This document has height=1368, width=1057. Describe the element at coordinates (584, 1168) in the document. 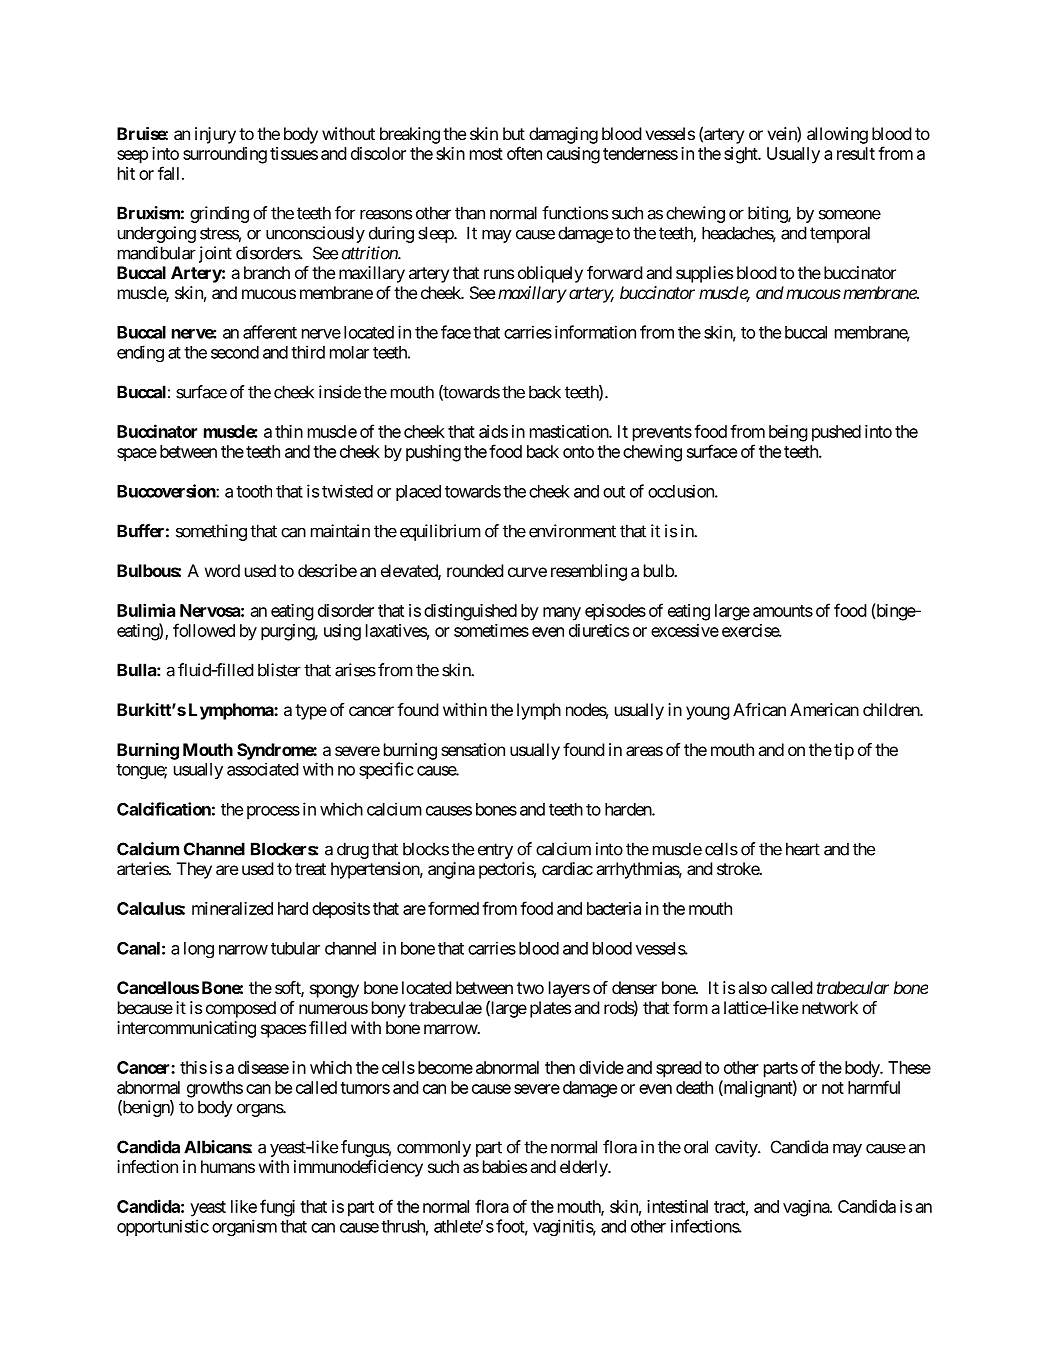

I see `elderly` at that location.
